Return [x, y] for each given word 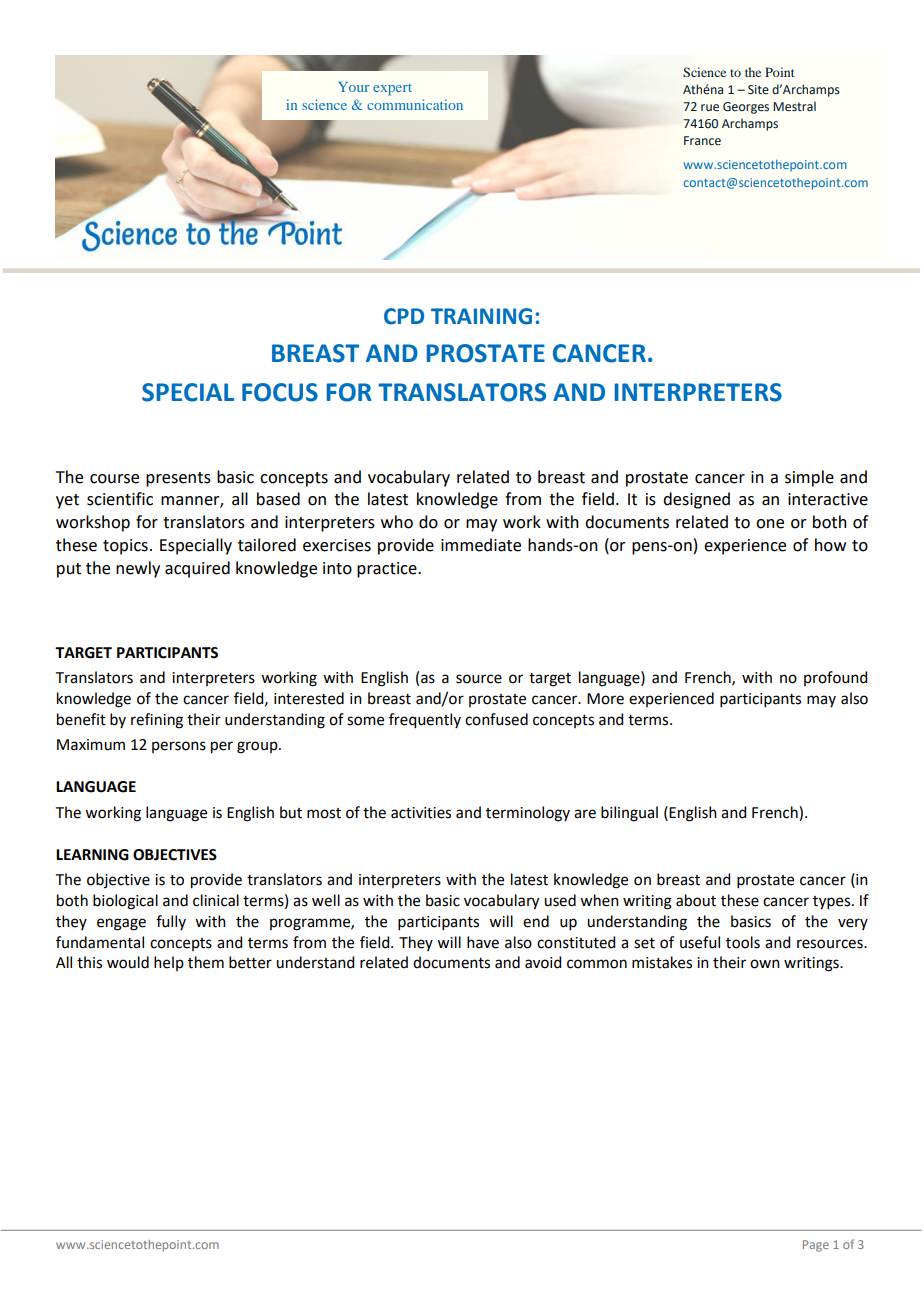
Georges [746, 108]
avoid [543, 962]
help [169, 963]
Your [353, 87]
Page [816, 1246]
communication [415, 104]
